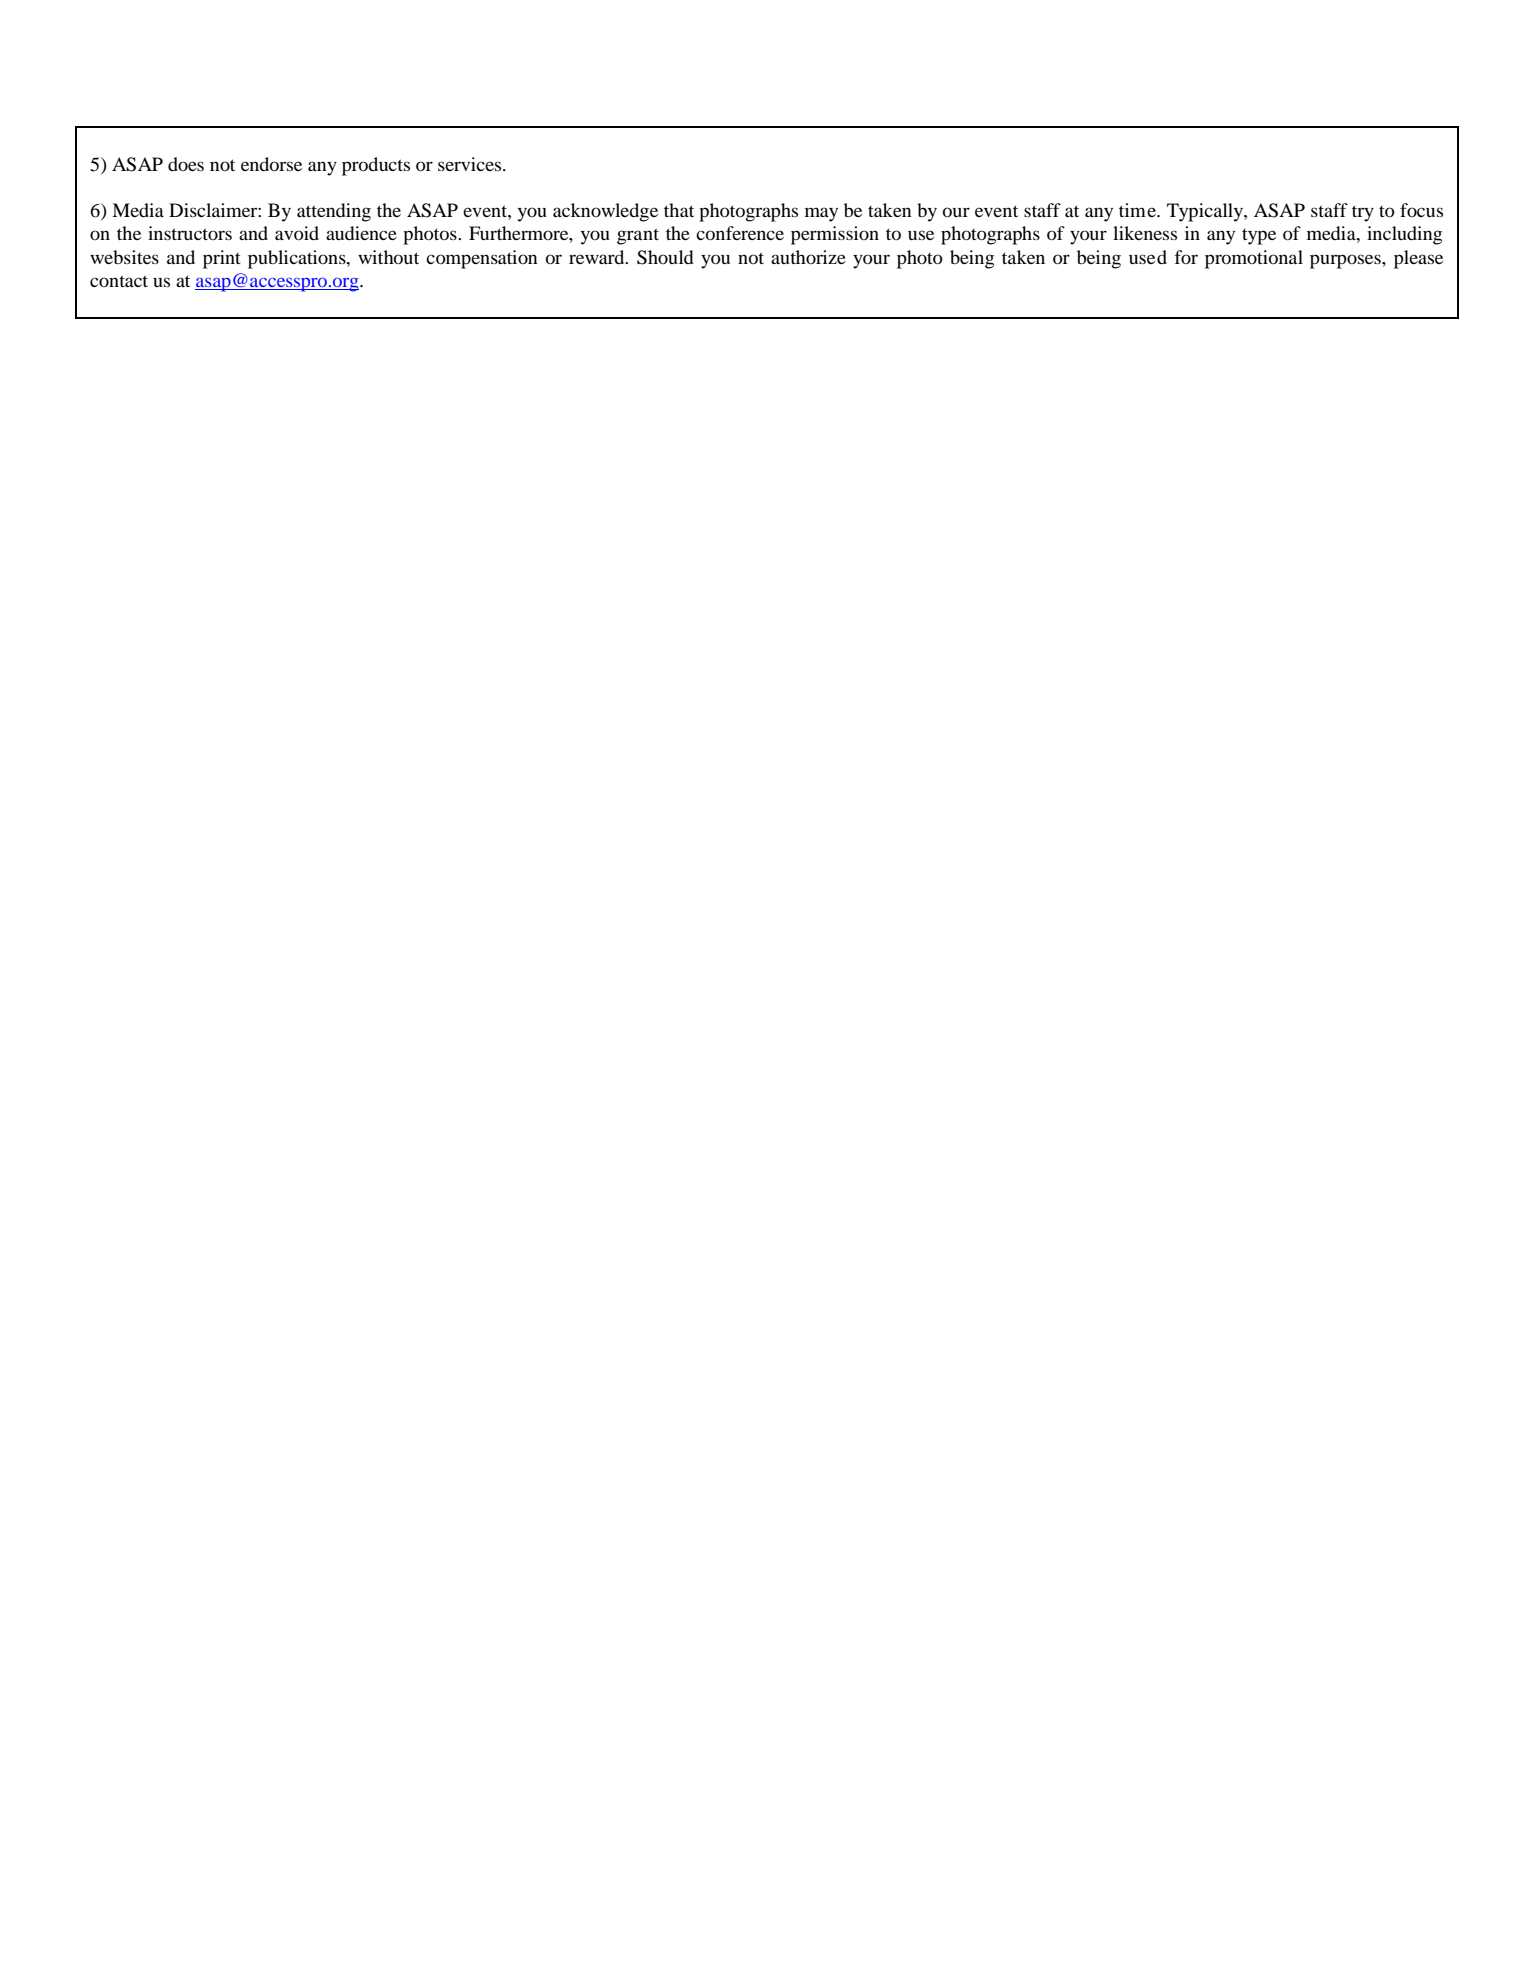 This screenshot has height=1986, width=1534. Describe the element at coordinates (119, 281) in the screenshot. I see `contact` at that location.
